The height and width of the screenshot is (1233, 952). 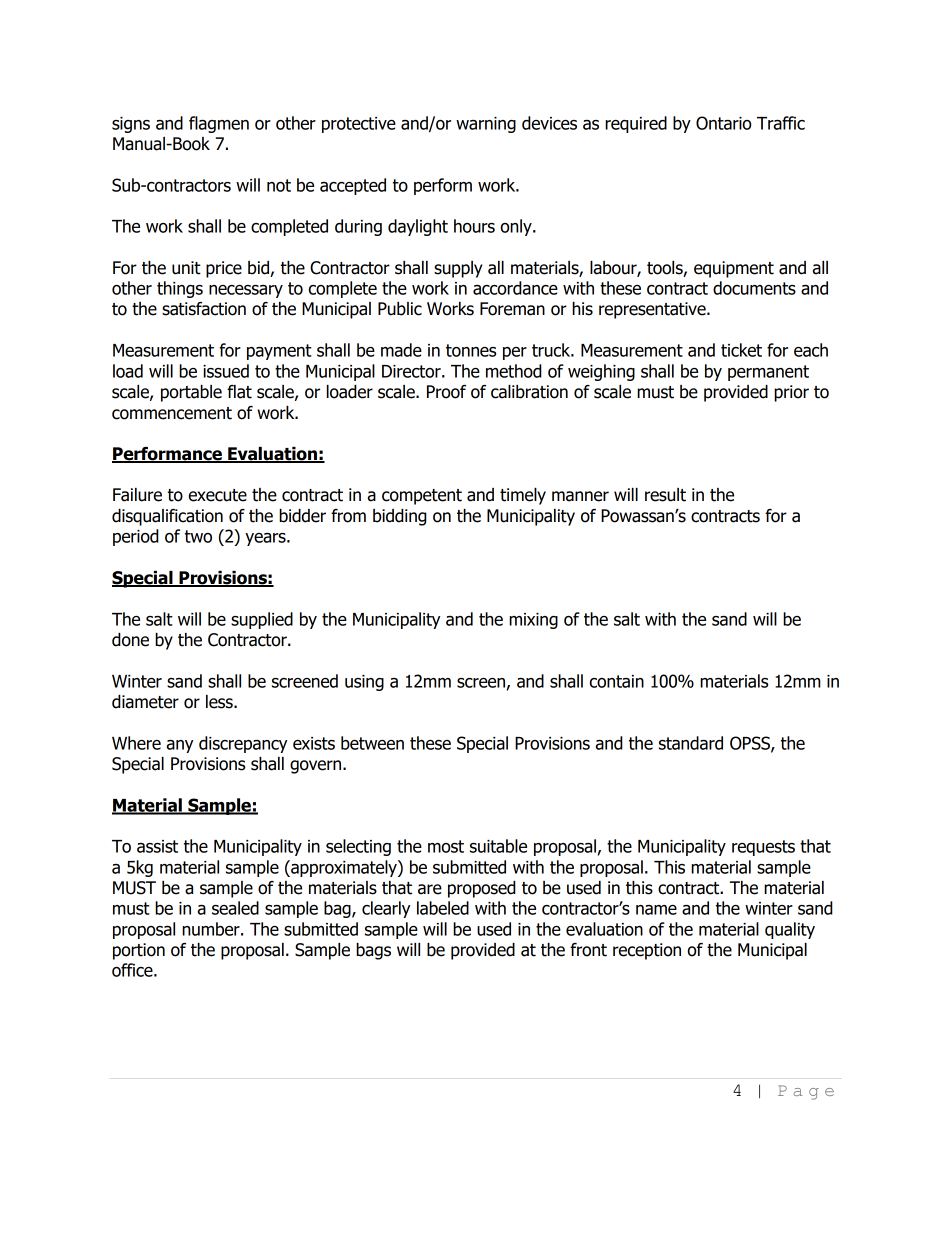 What do you see at coordinates (723, 123) in the screenshot?
I see `Ontario` at bounding box center [723, 123].
